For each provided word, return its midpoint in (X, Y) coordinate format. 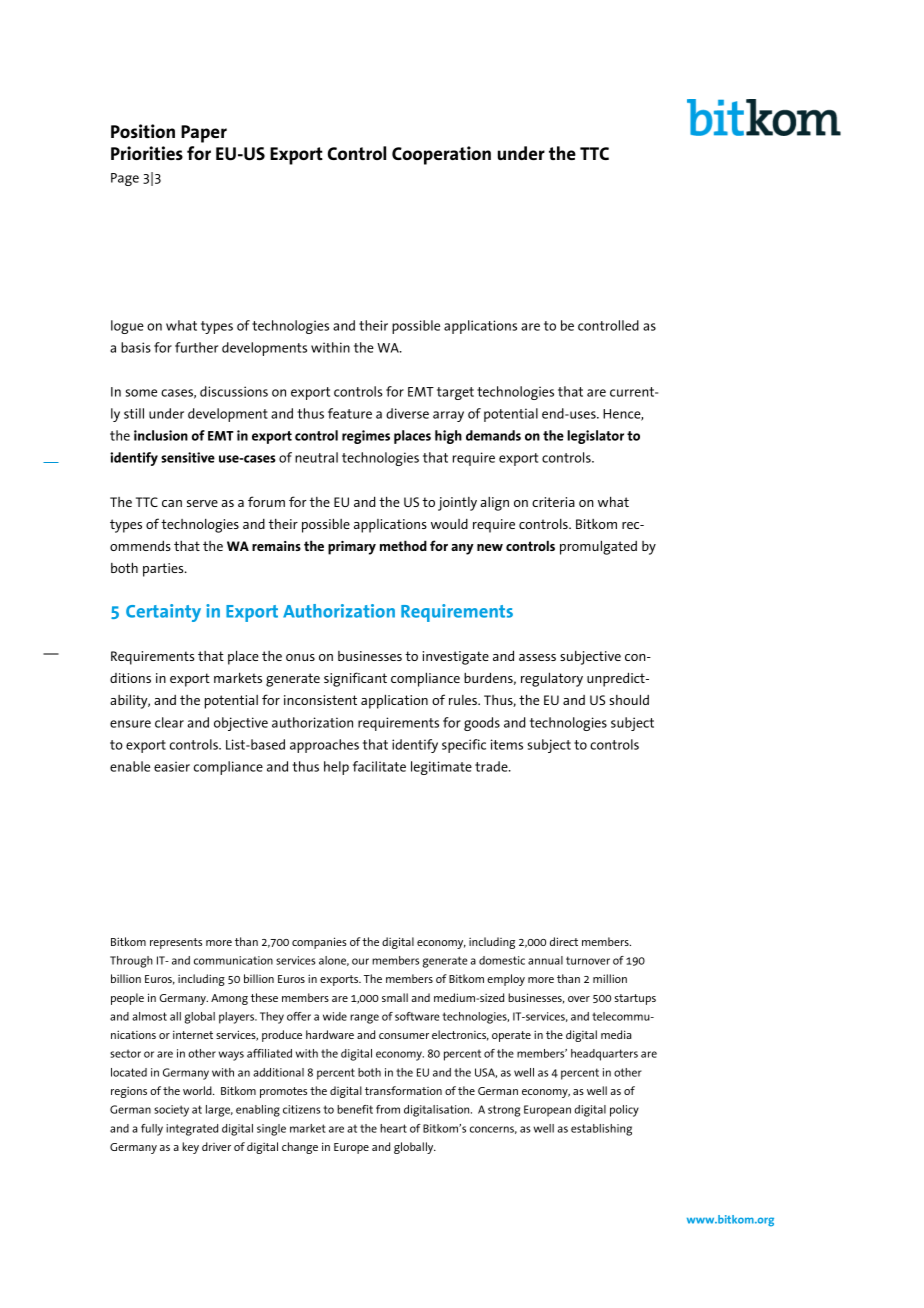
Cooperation (441, 155)
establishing (601, 1130)
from (388, 1109)
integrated (192, 1130)
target (455, 393)
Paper (204, 134)
